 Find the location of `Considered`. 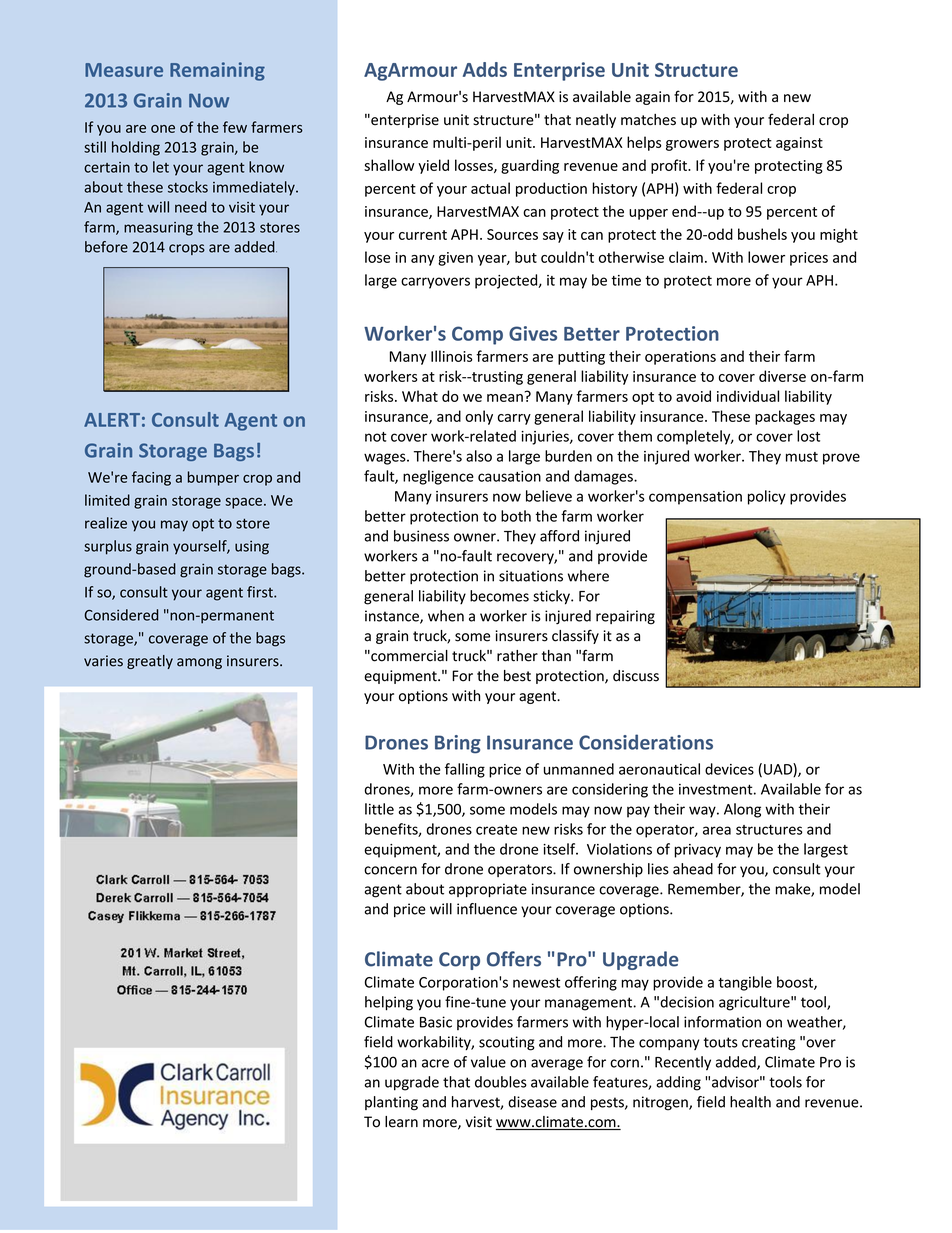

Considered is located at coordinates (121, 615).
